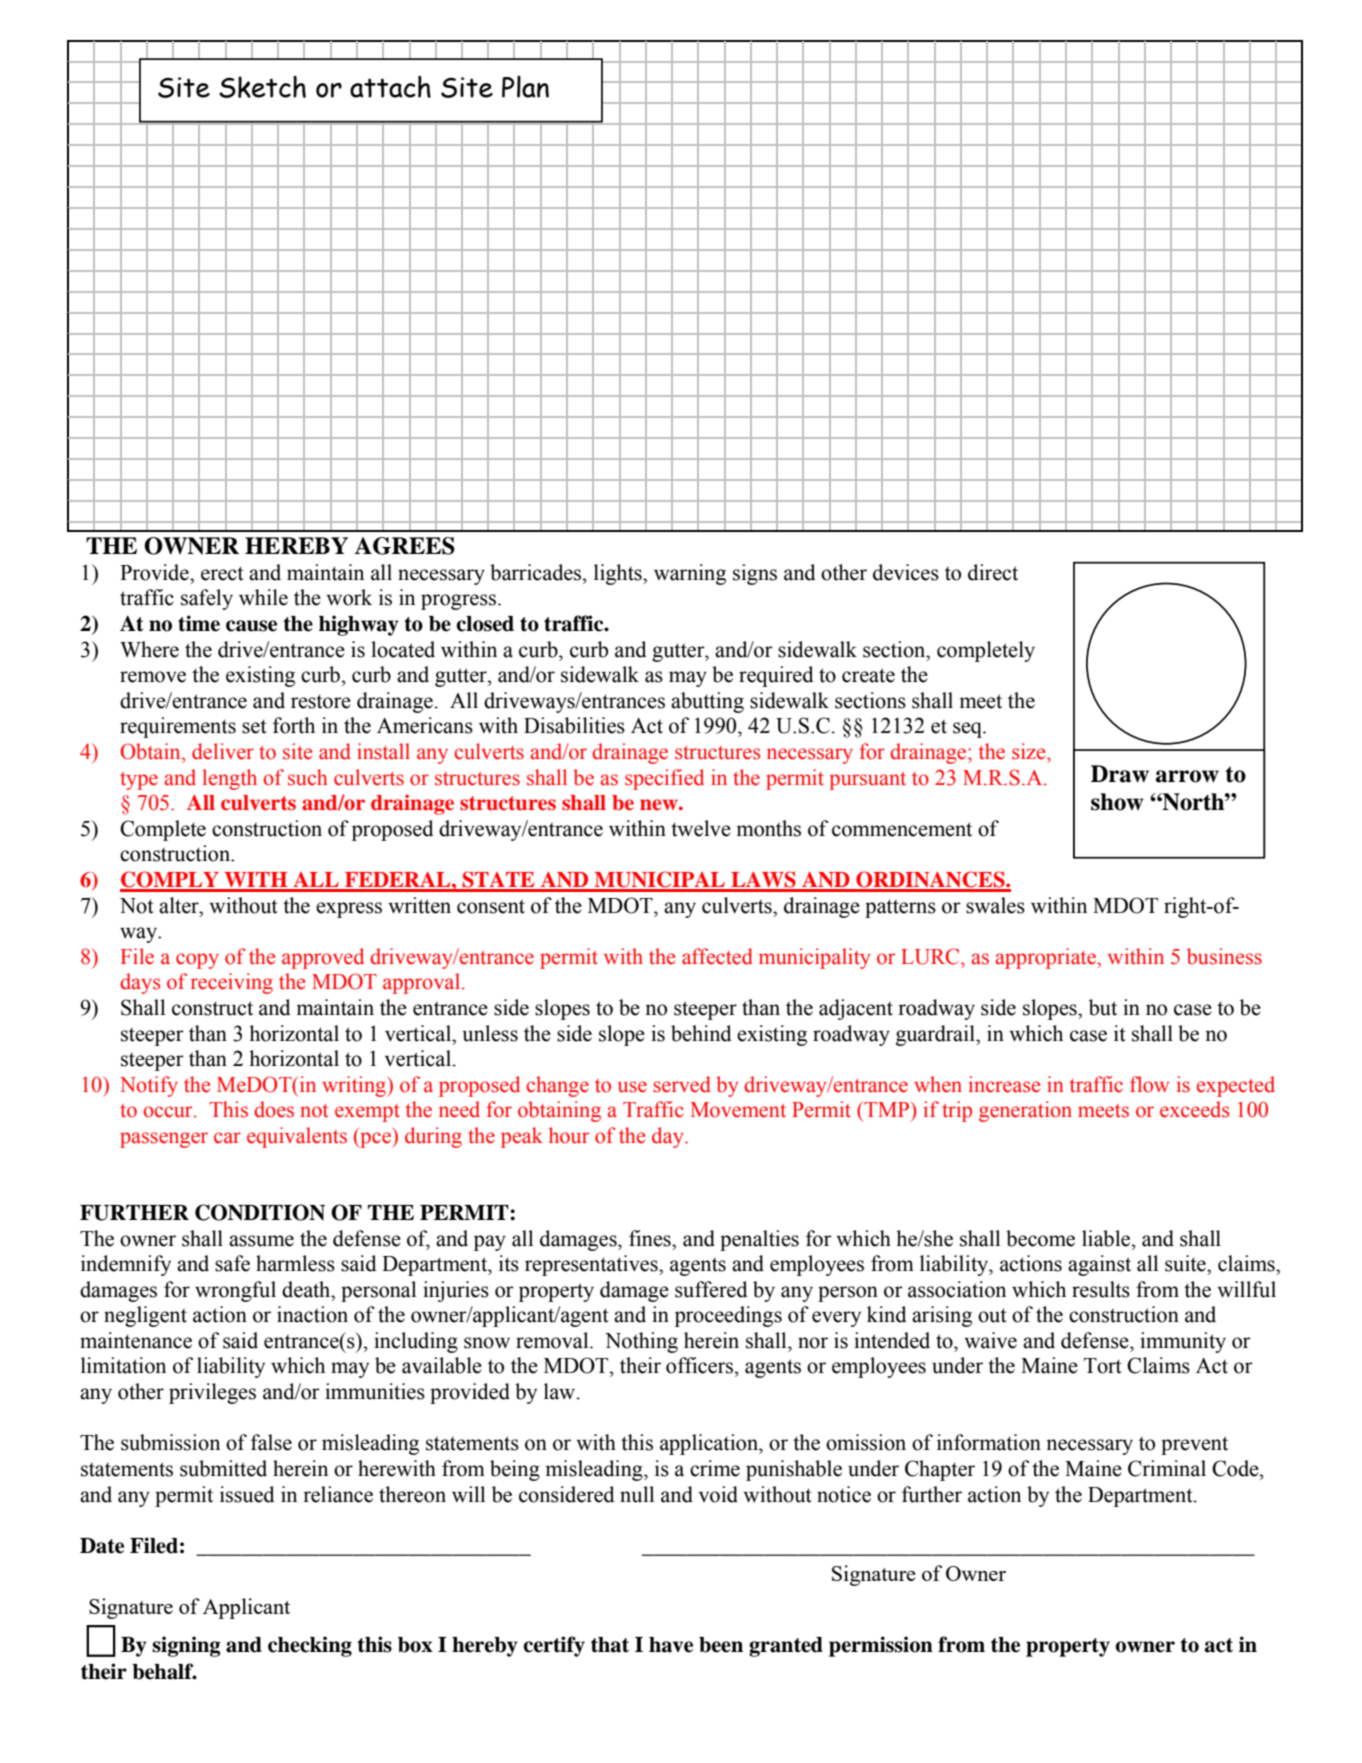  I want to click on attach, so click(390, 86).
